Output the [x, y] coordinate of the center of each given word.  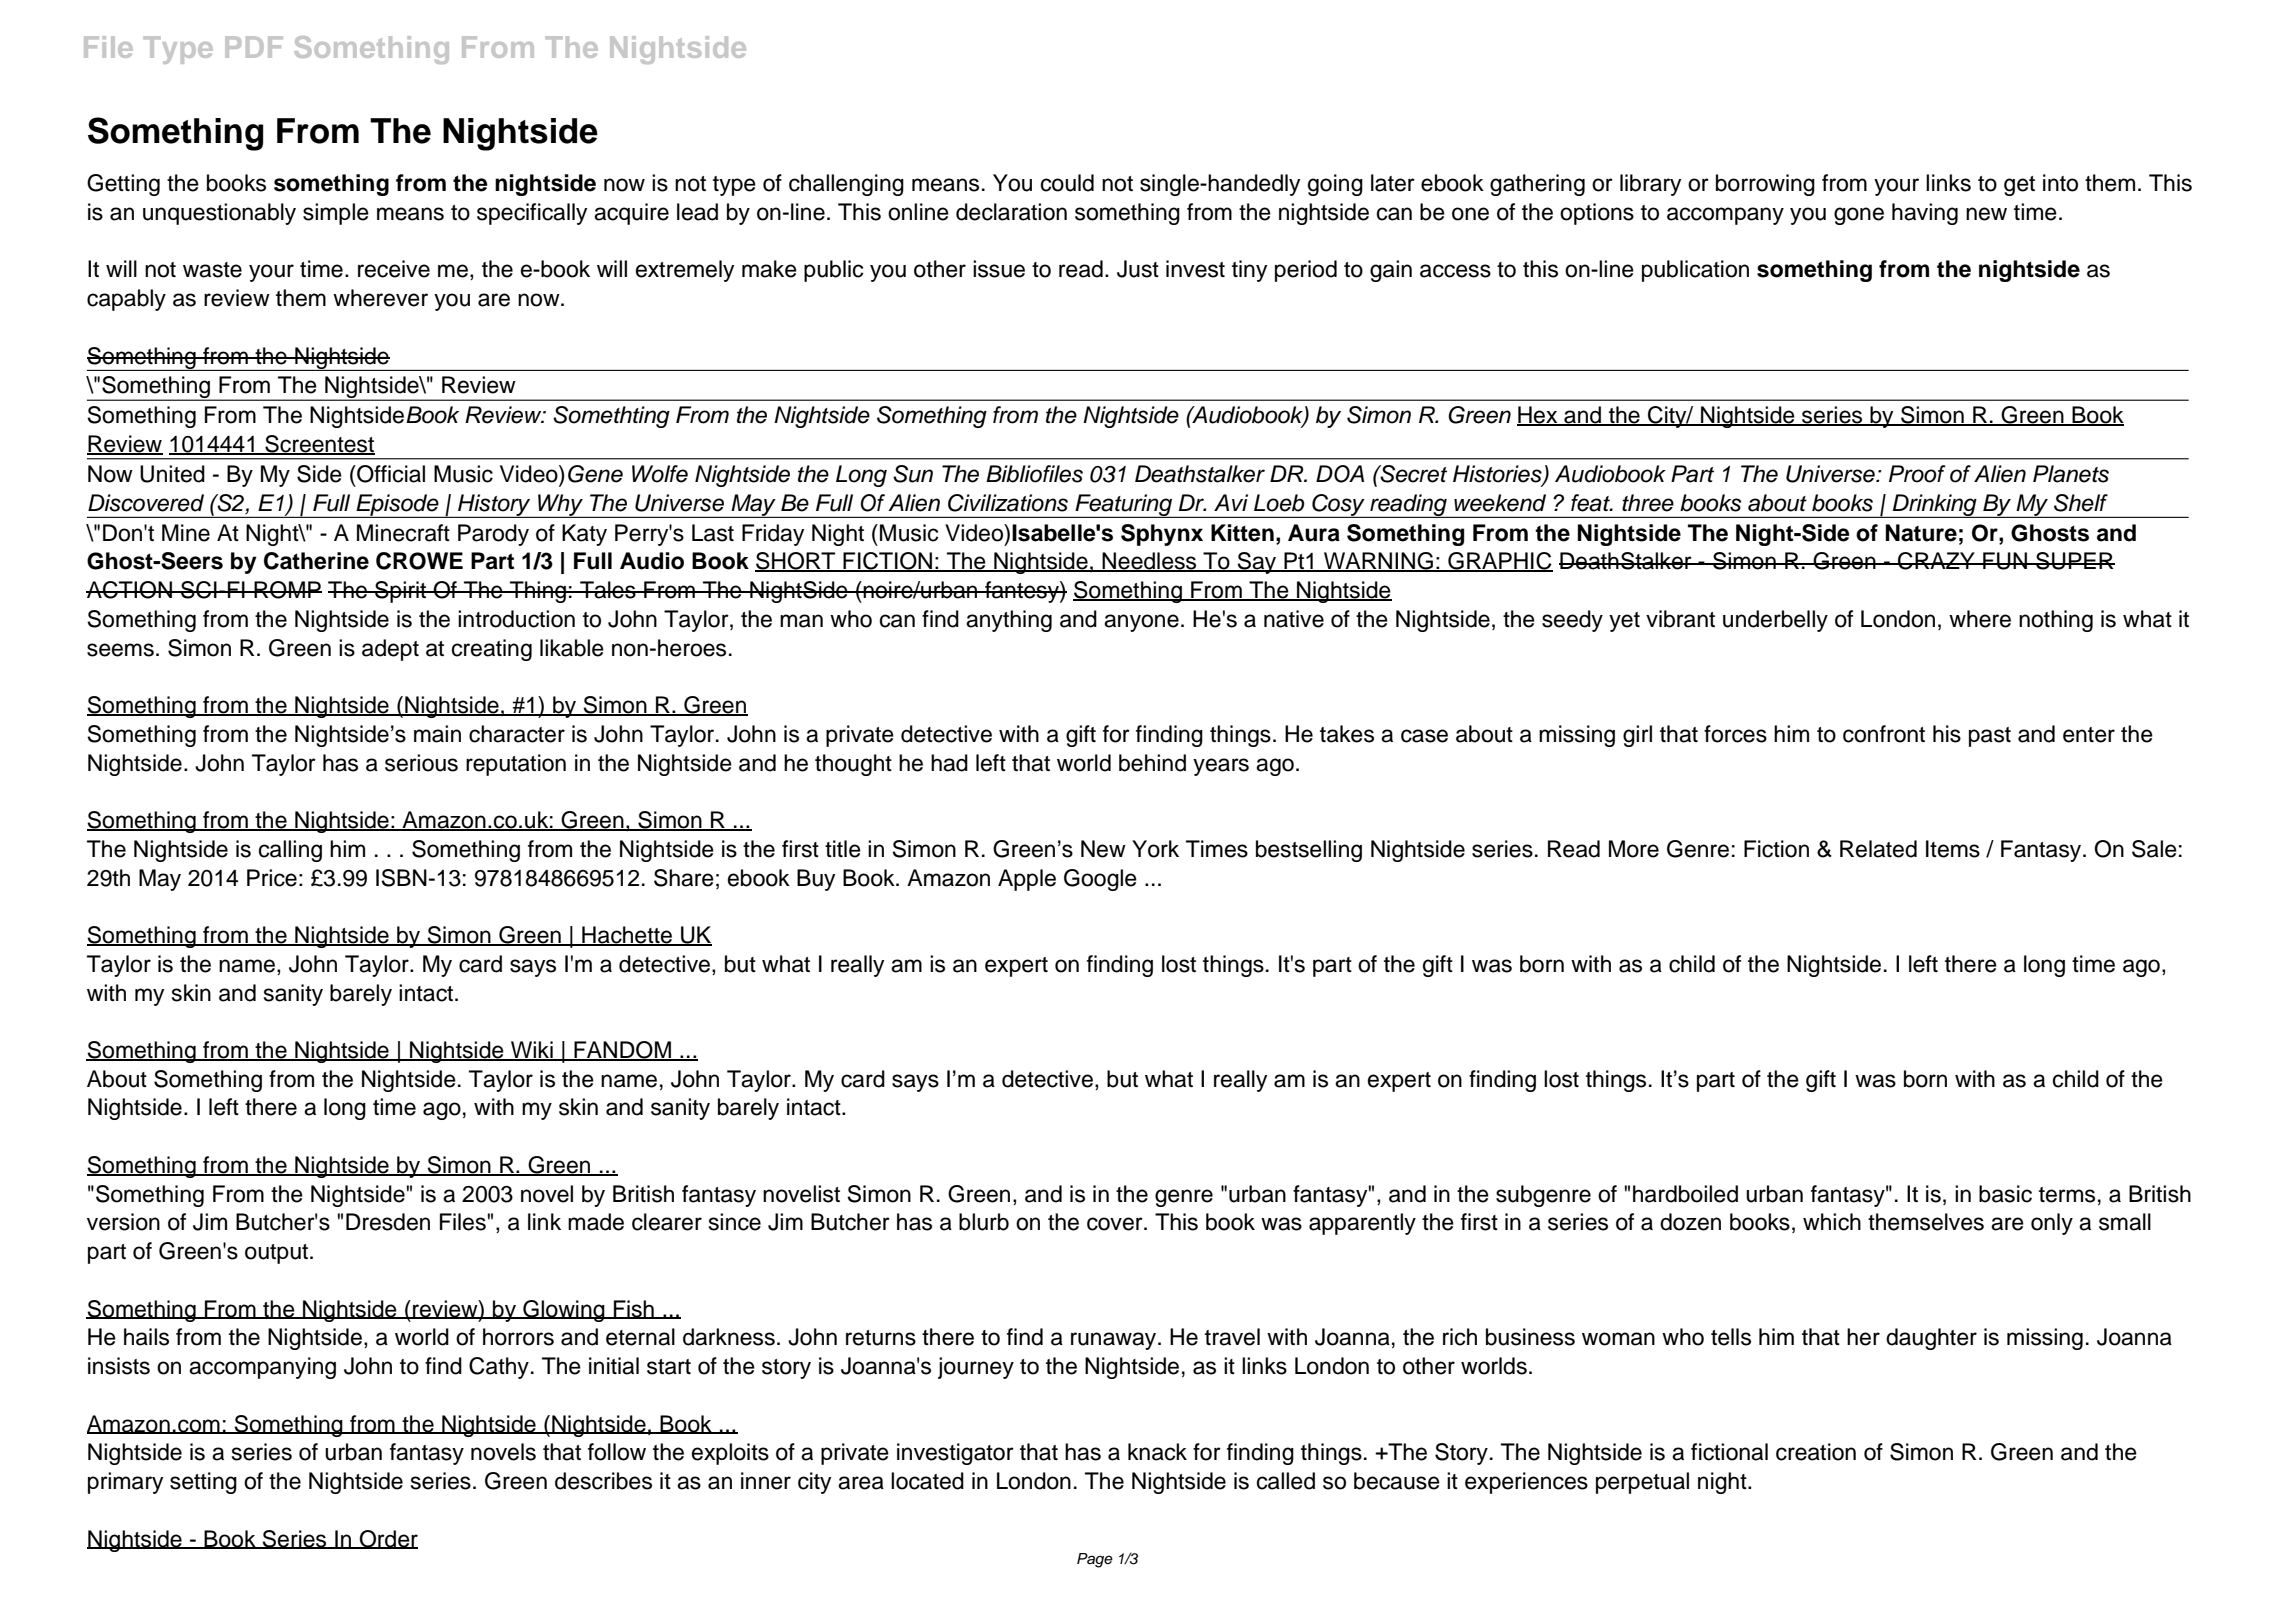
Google [1100, 880]
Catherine [316, 561]
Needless [1150, 562]
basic [2005, 1194]
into [2060, 183]
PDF [254, 47]
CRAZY [1936, 561]
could [1067, 183]
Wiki [532, 1050]
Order [387, 1539]
